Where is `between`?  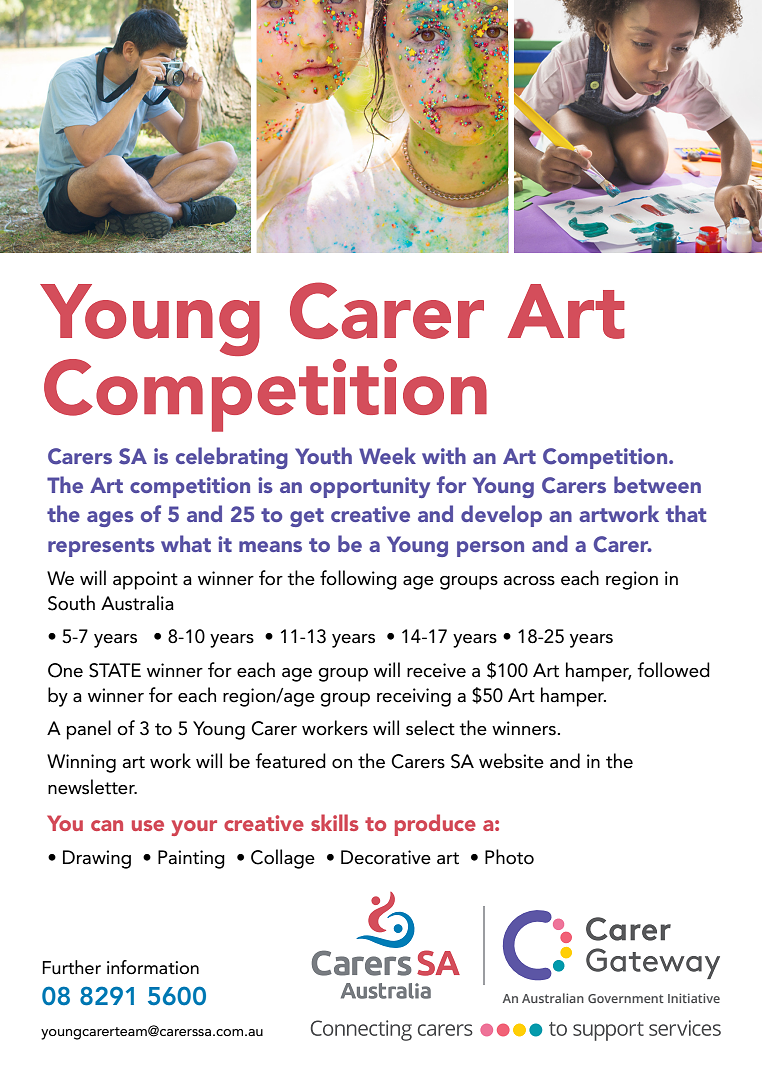
between is located at coordinates (657, 484).
